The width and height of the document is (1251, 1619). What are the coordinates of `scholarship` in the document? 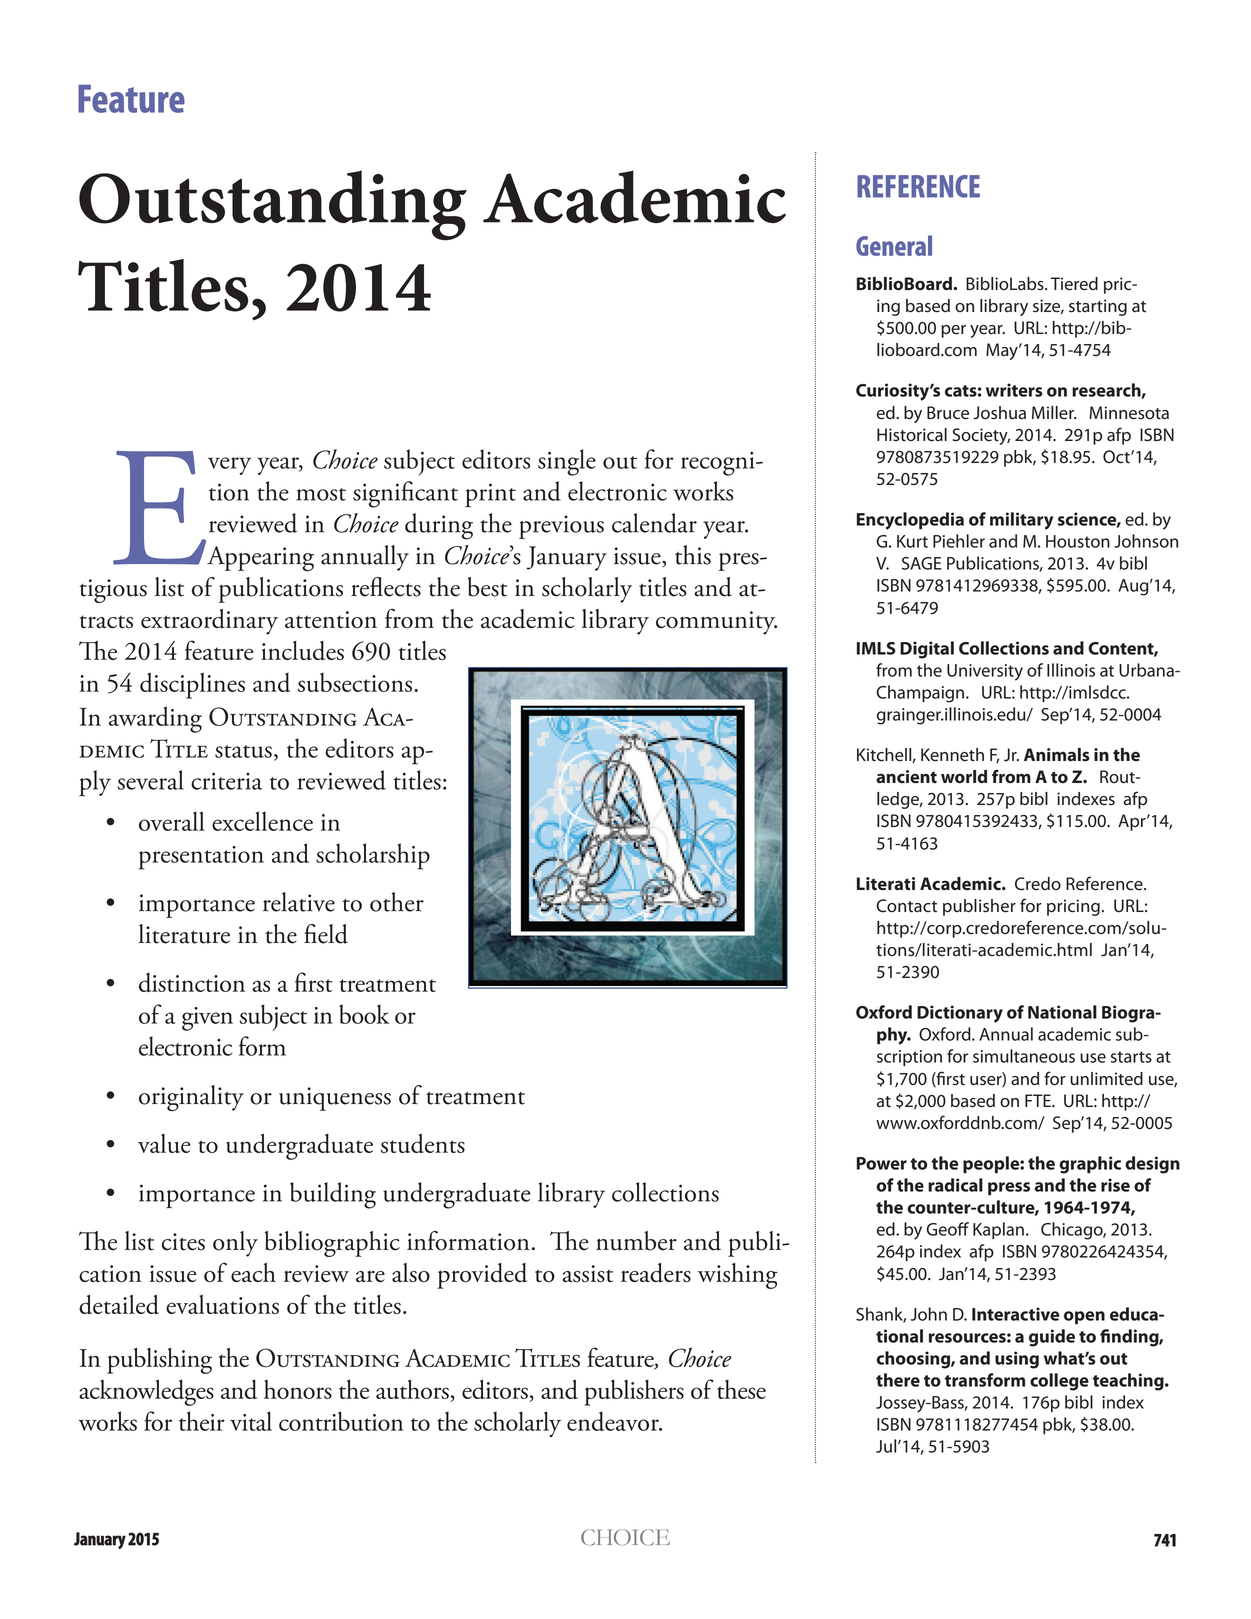 It's located at (373, 856).
